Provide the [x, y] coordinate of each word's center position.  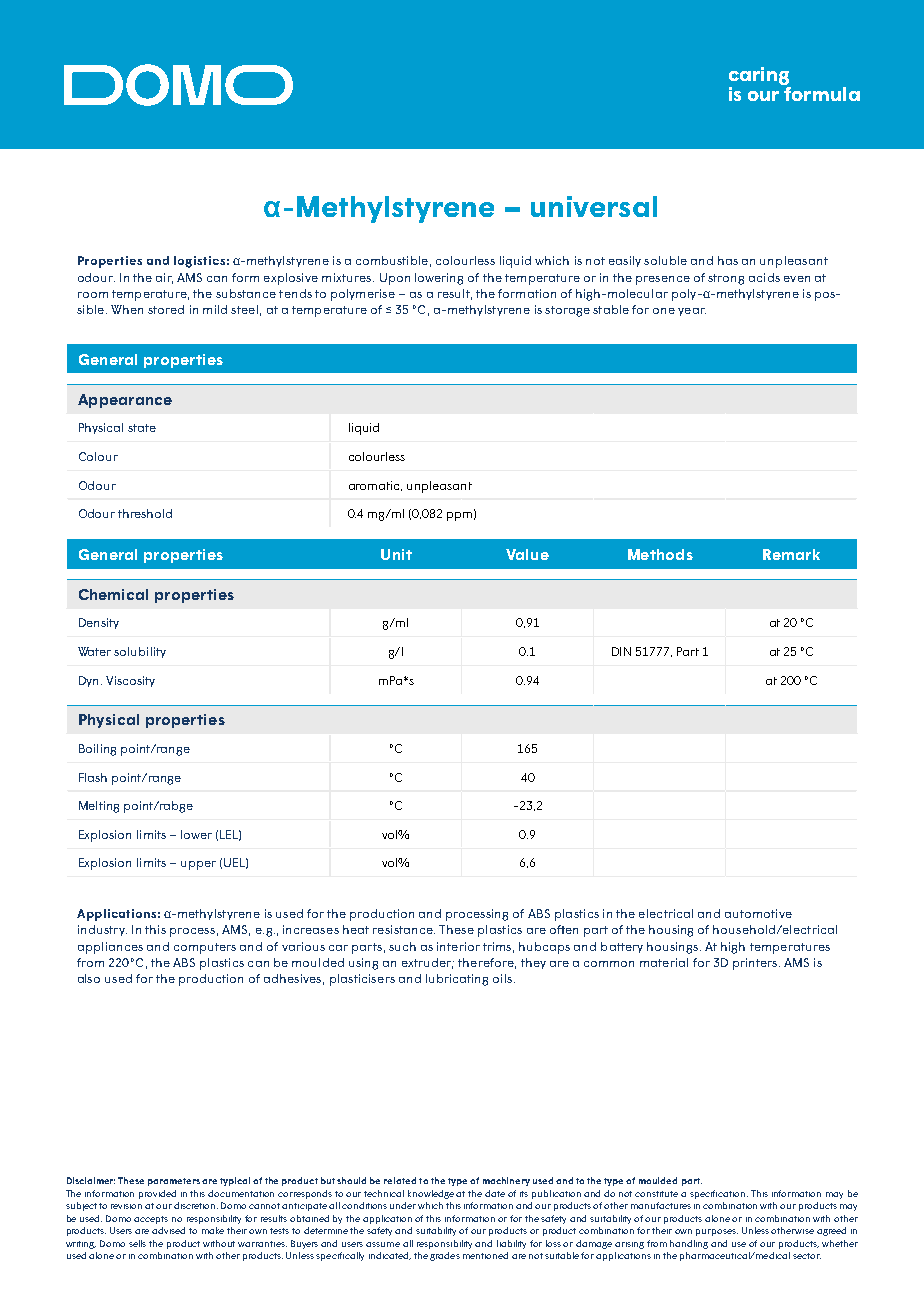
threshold [145, 513]
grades [445, 1256]
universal [594, 206]
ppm [459, 516]
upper [198, 865]
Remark [791, 554]
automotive [758, 913]
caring [760, 77]
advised [168, 1230]
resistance [404, 929]
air [164, 278]
